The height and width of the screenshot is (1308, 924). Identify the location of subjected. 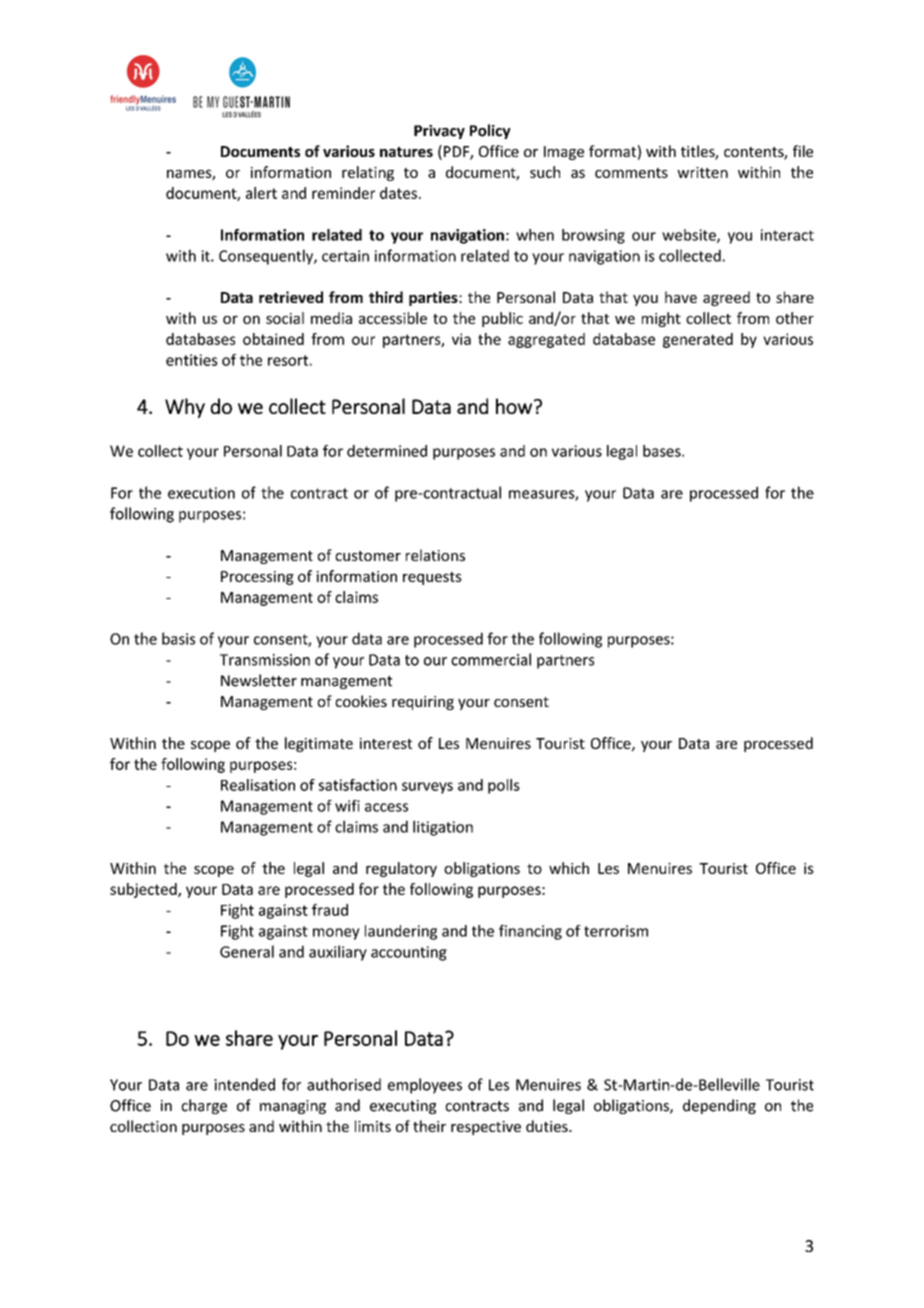
(144, 890).
